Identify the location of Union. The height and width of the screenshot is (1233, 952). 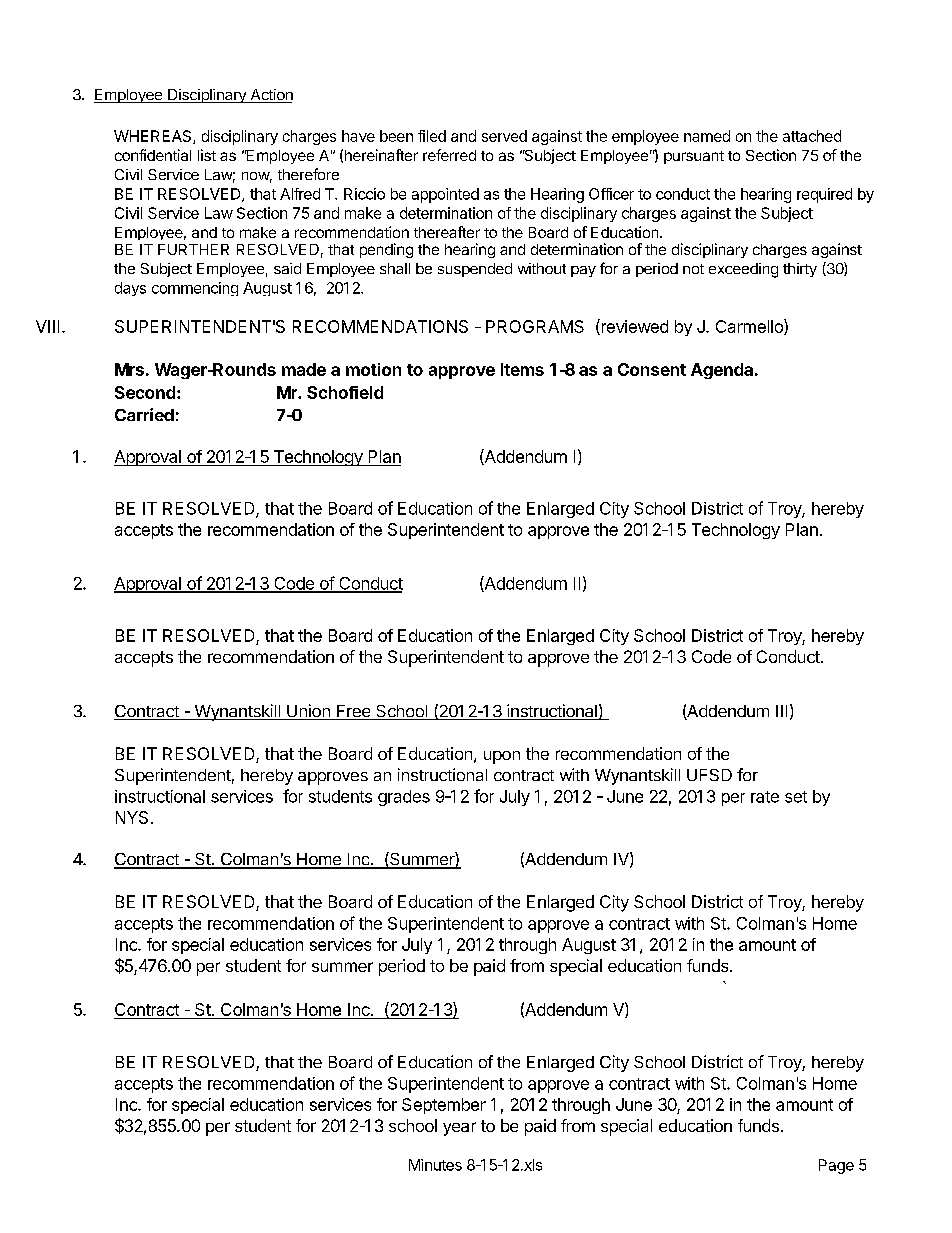
(308, 712).
